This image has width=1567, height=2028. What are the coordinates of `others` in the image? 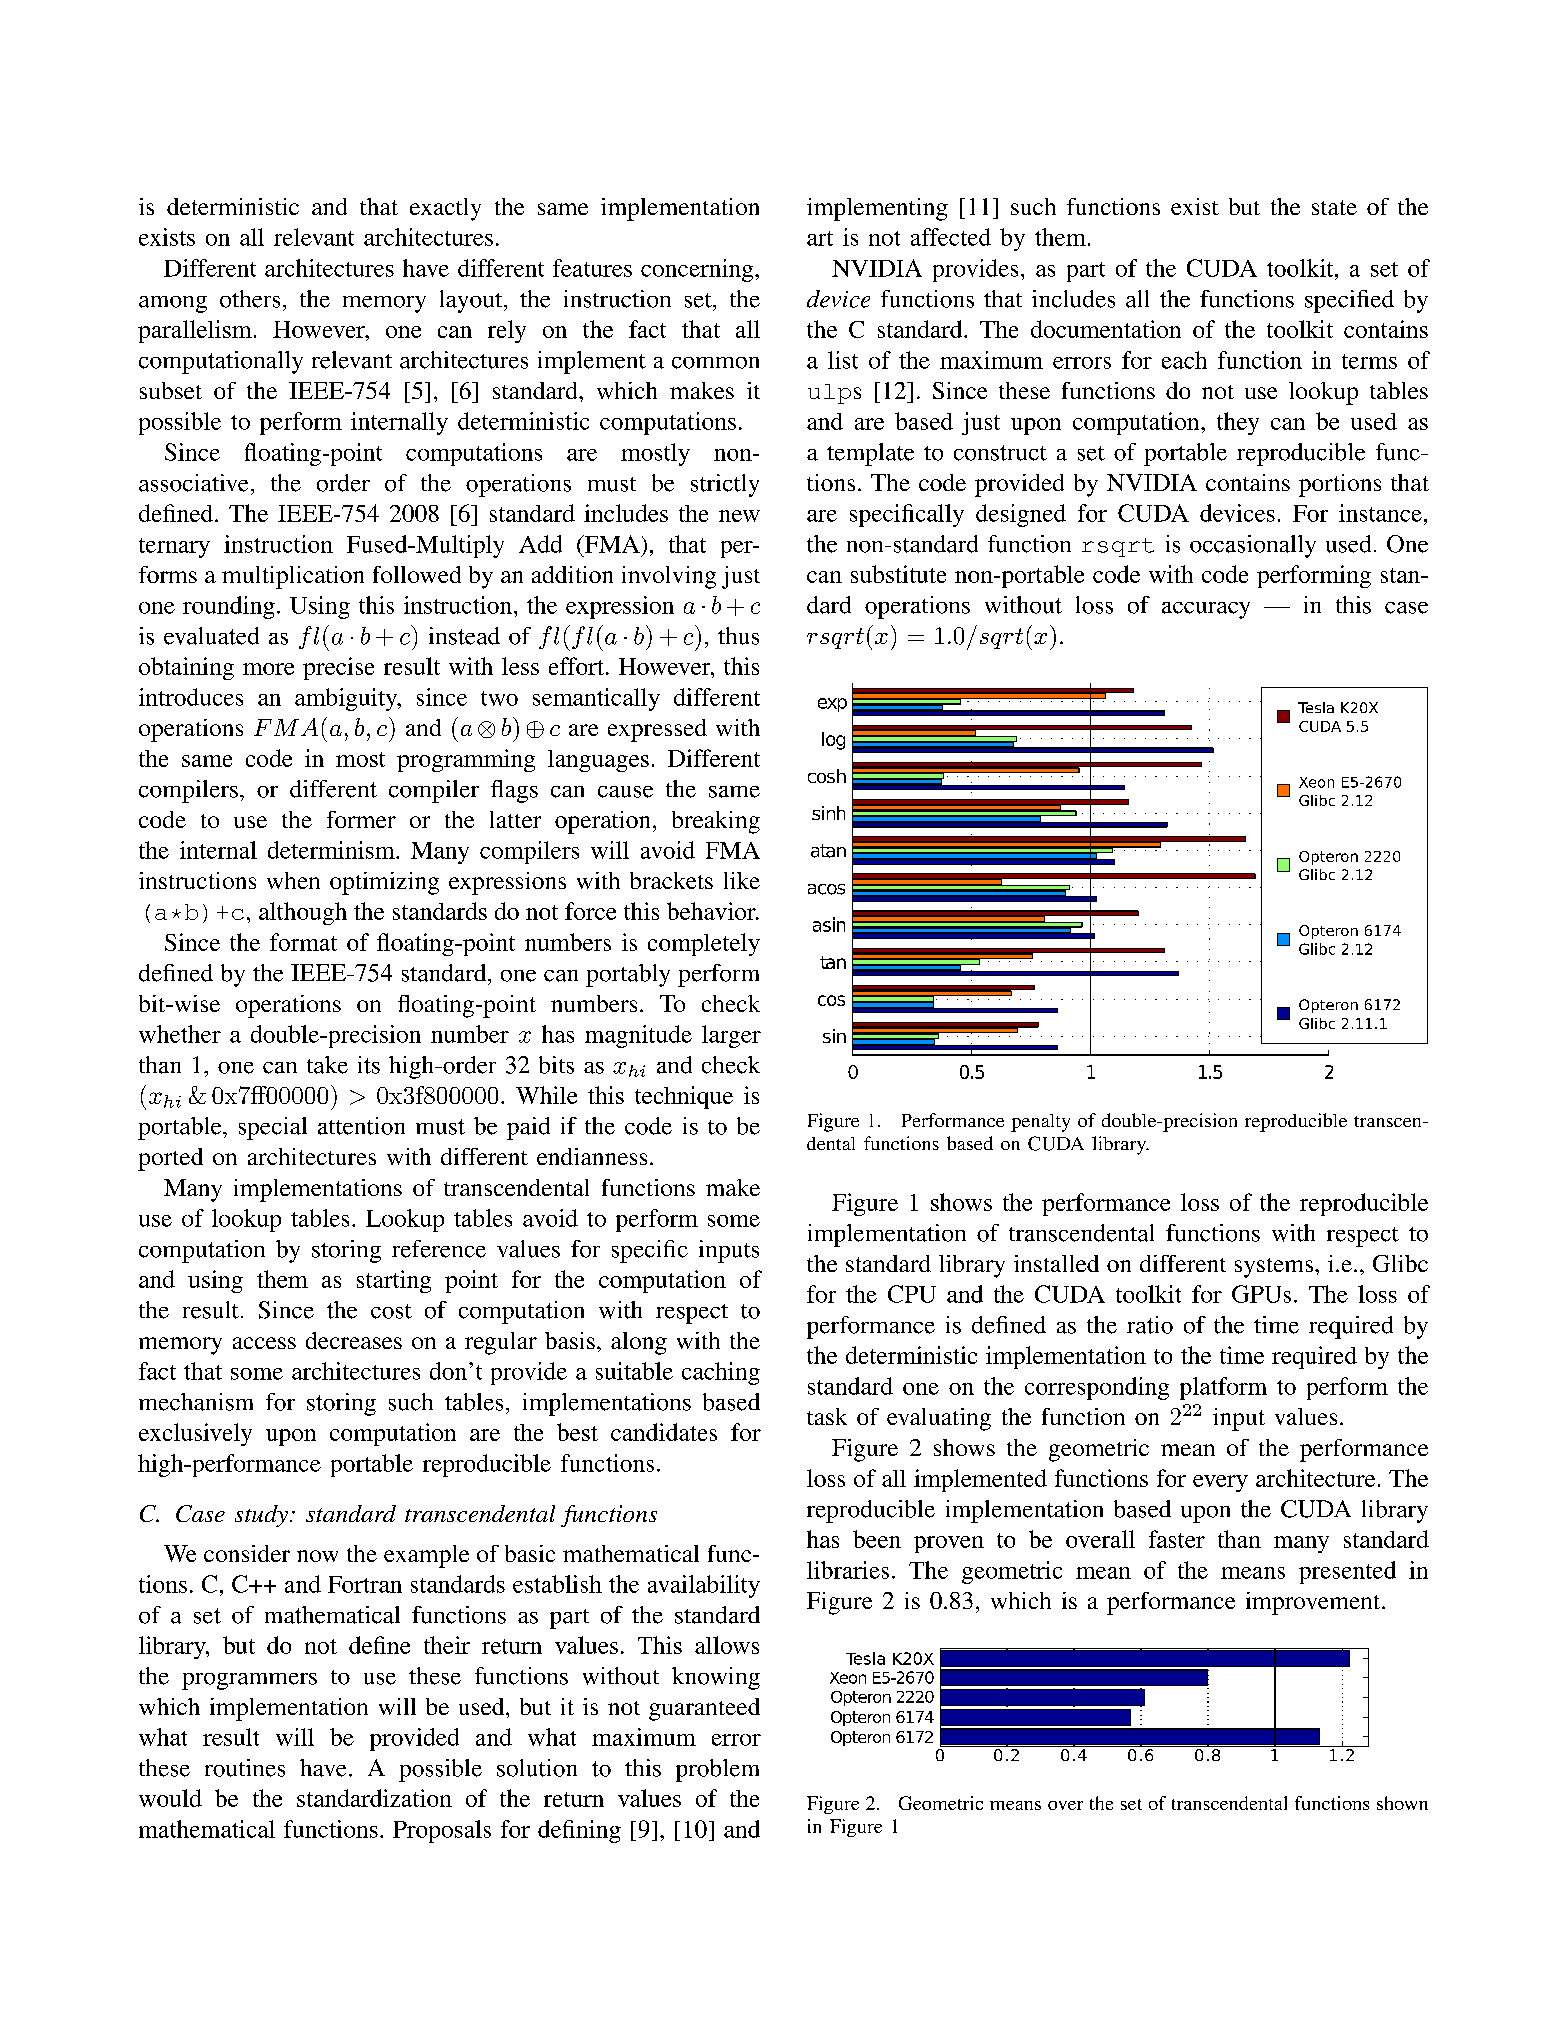 It's located at (250, 299).
